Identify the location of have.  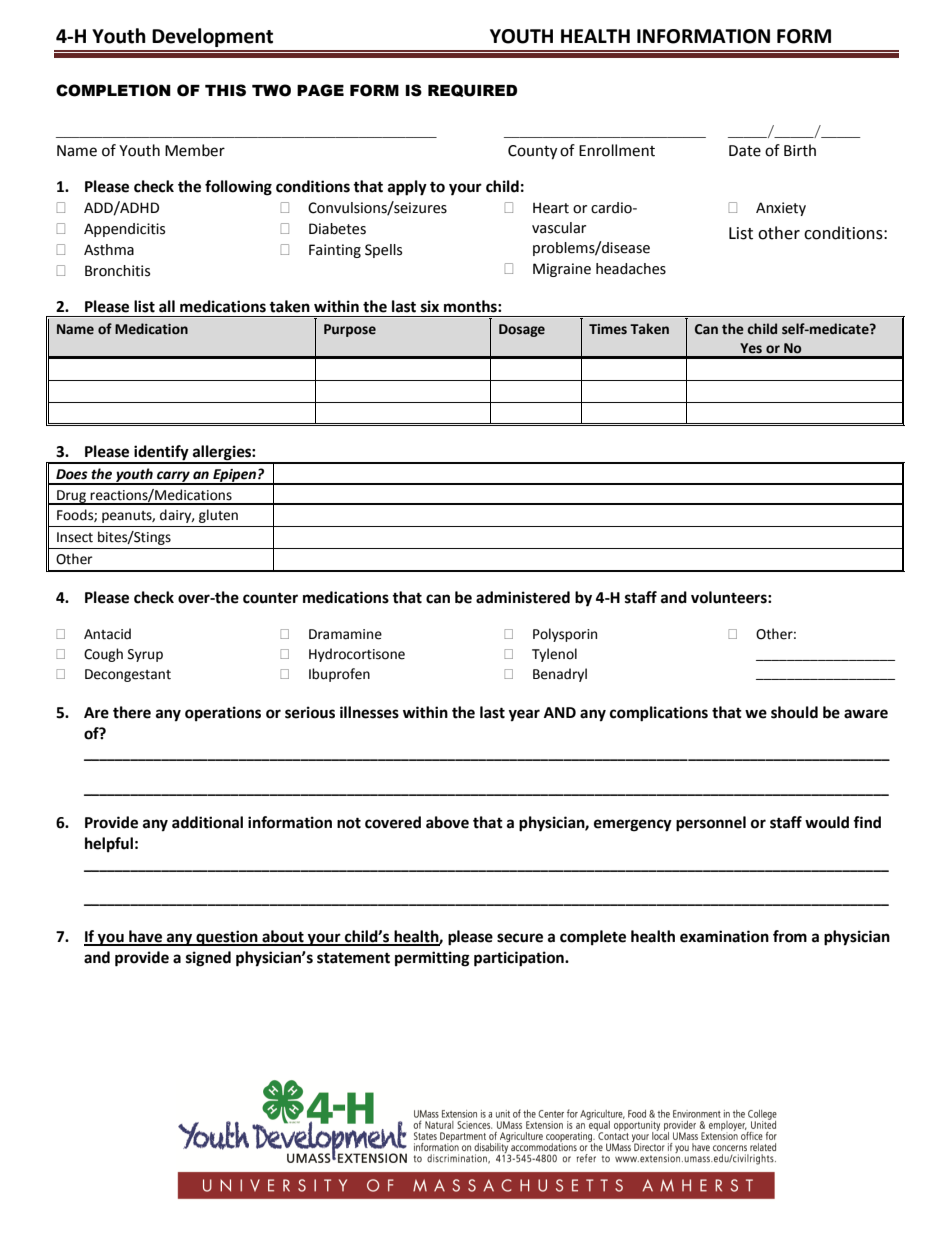
(146, 937).
